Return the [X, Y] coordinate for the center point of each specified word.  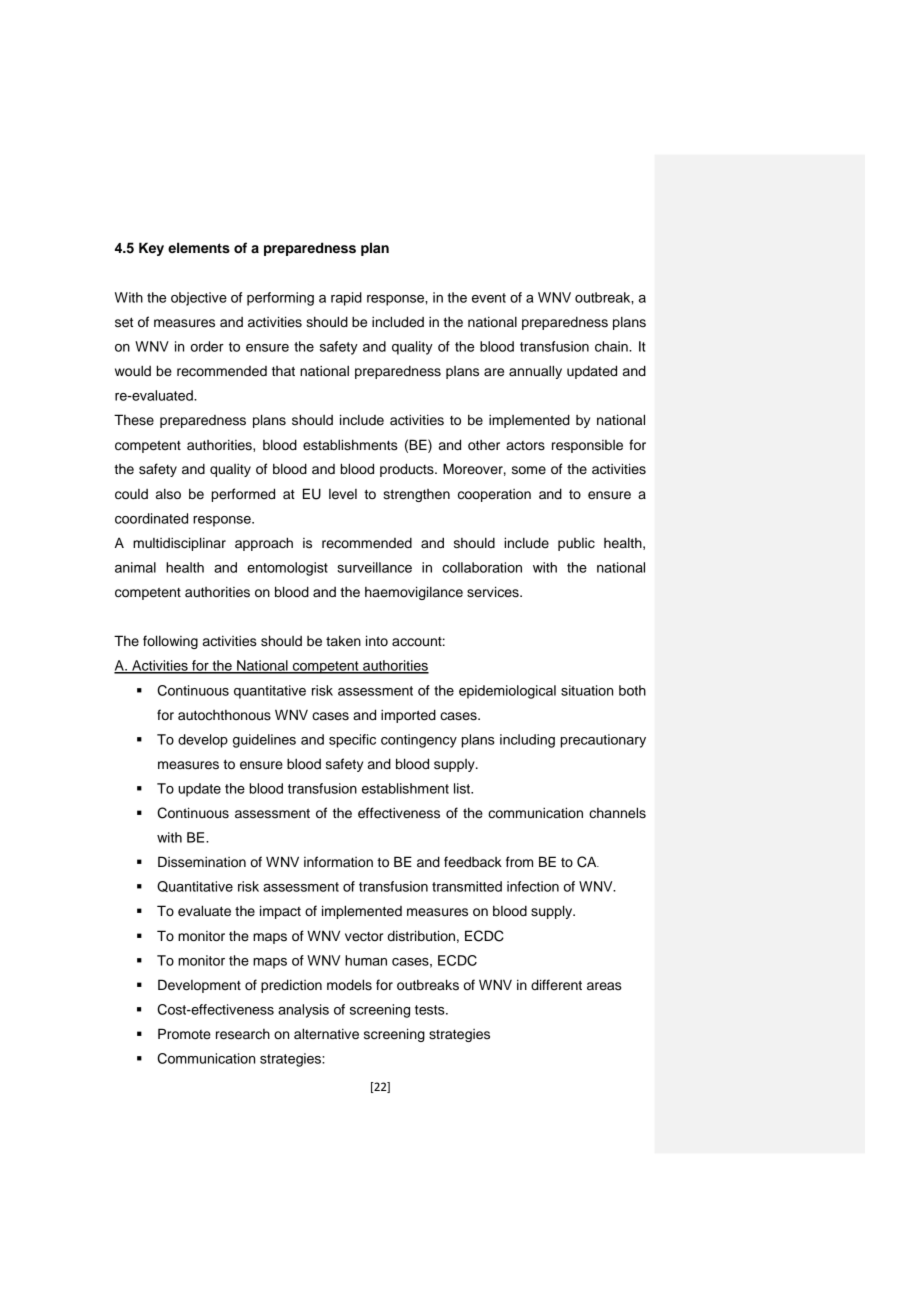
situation [587, 690]
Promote [184, 1033]
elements [199, 247]
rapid [346, 299]
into [377, 640]
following [170, 642]
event [489, 298]
